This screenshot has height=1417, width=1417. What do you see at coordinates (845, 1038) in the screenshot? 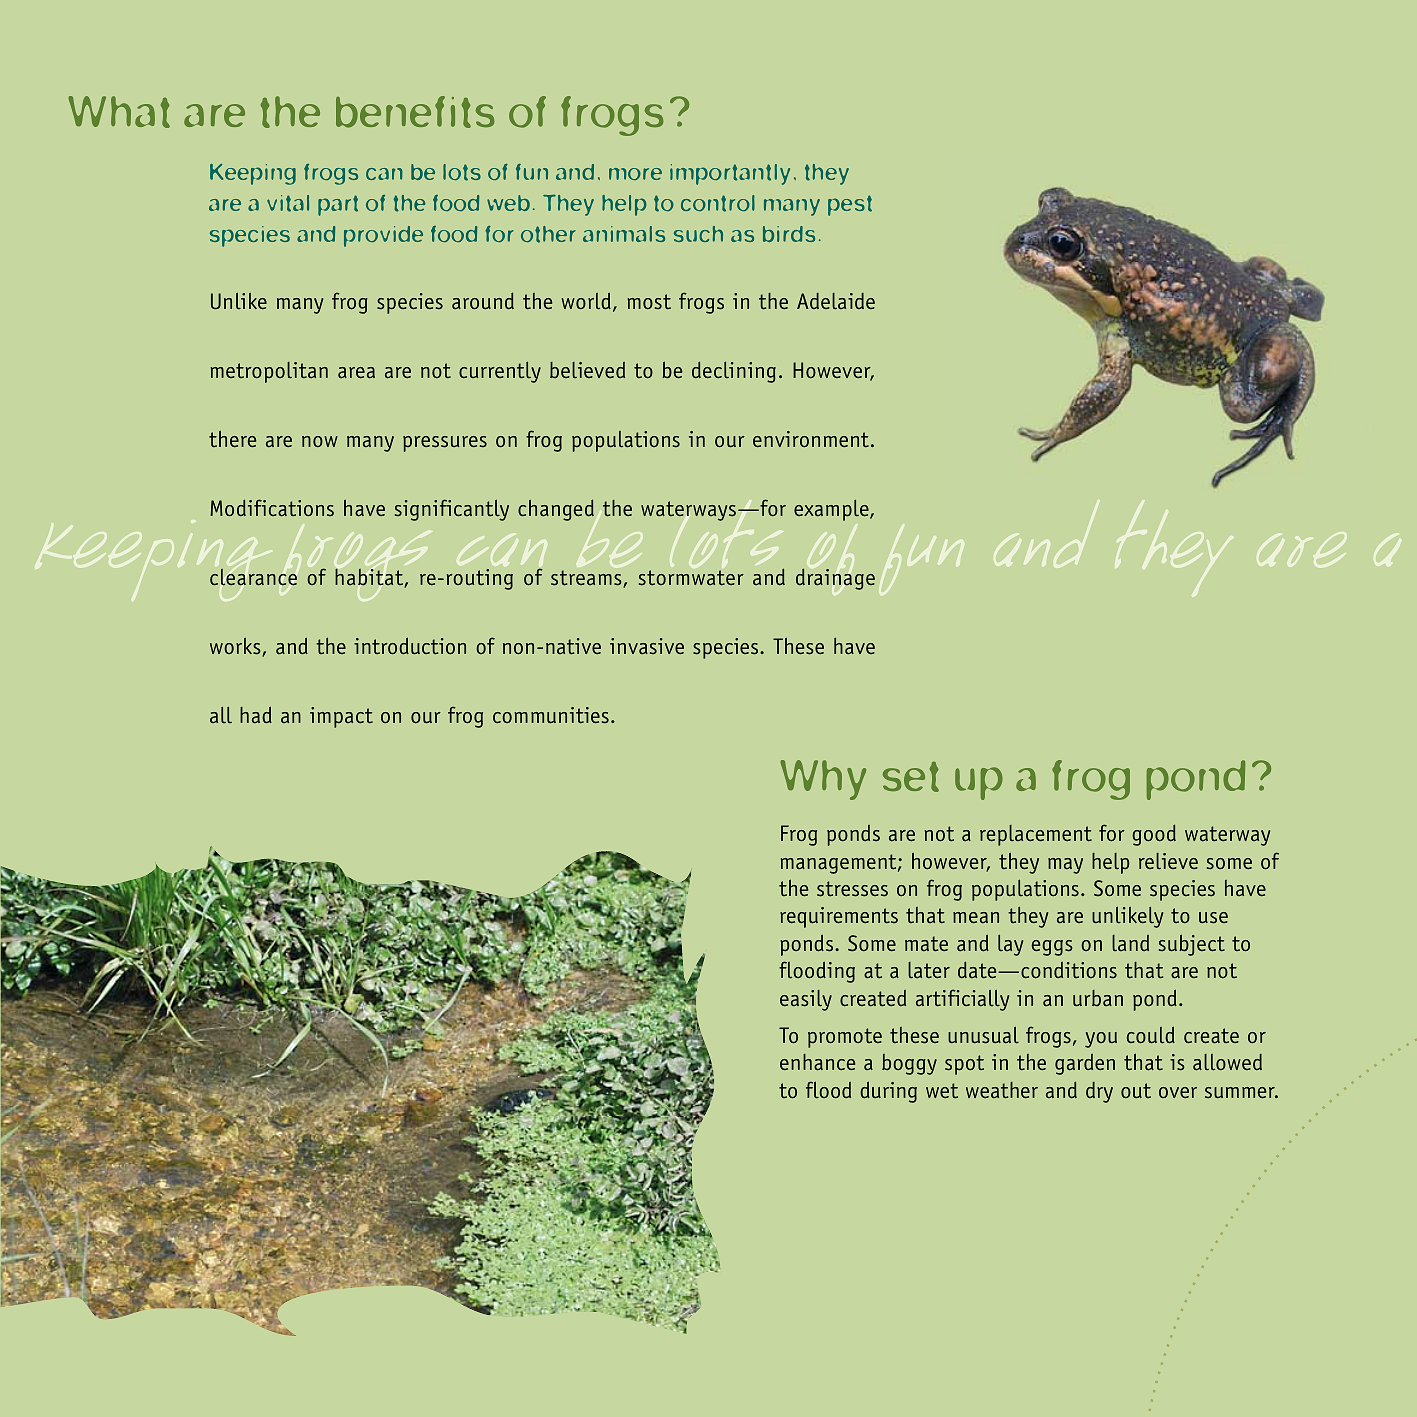
I see `promote` at bounding box center [845, 1038].
